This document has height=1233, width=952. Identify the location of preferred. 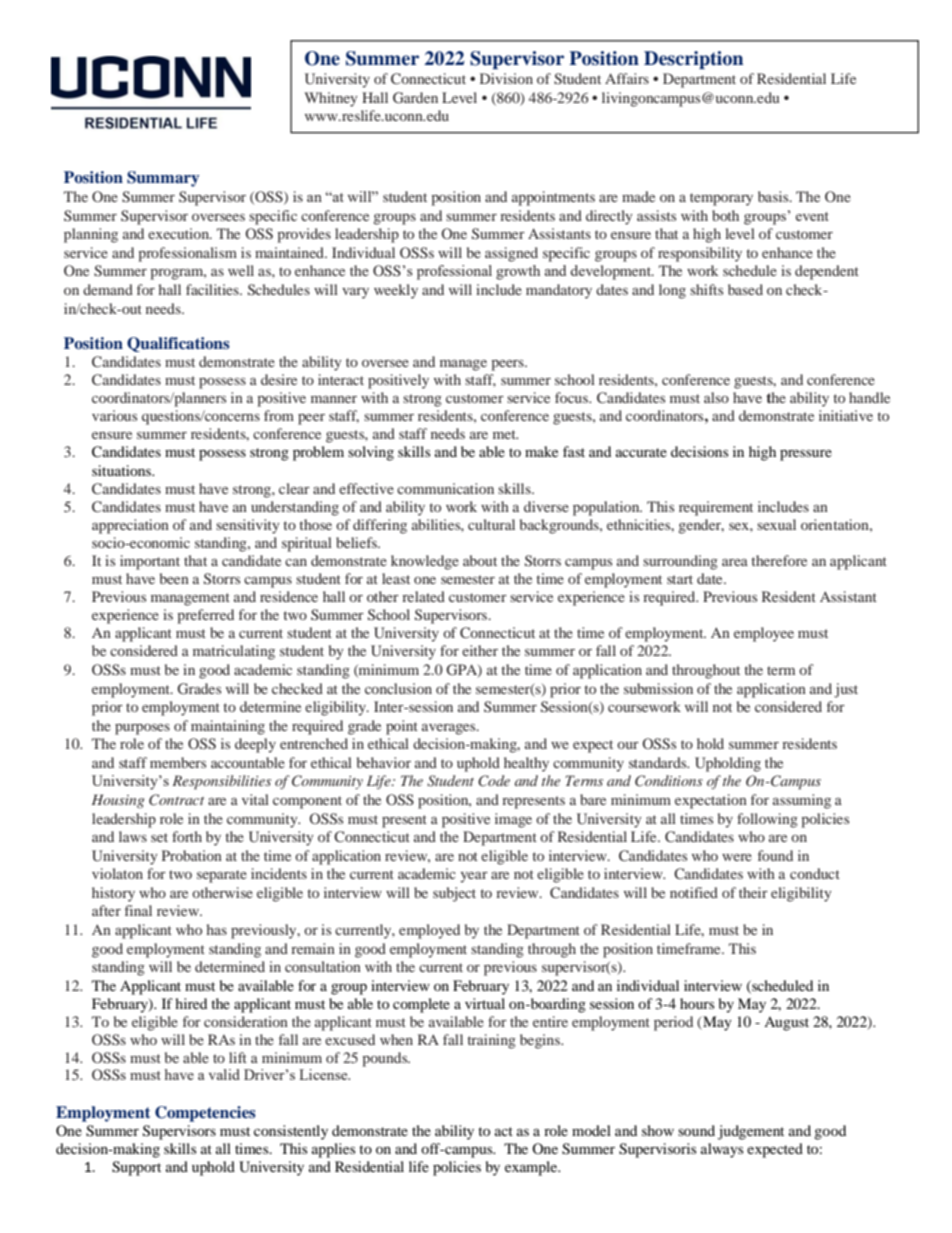
(205, 616).
